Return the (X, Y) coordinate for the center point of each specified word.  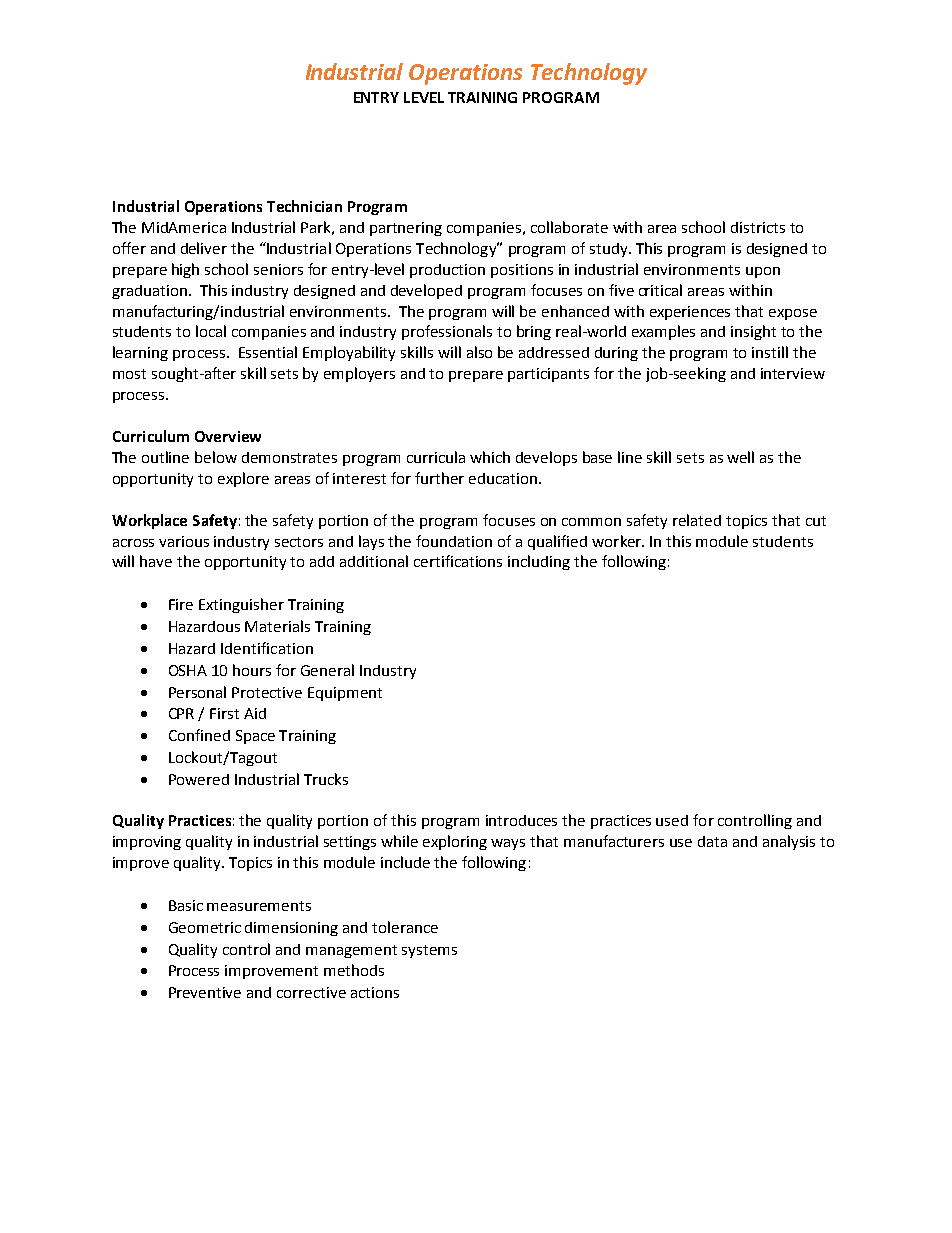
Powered (199, 779)
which (490, 457)
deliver (204, 248)
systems (429, 951)
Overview (228, 436)
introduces (521, 820)
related (697, 520)
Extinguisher (241, 605)
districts (758, 227)
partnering (406, 229)
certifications (458, 561)
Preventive (205, 992)
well (740, 457)
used (672, 820)
